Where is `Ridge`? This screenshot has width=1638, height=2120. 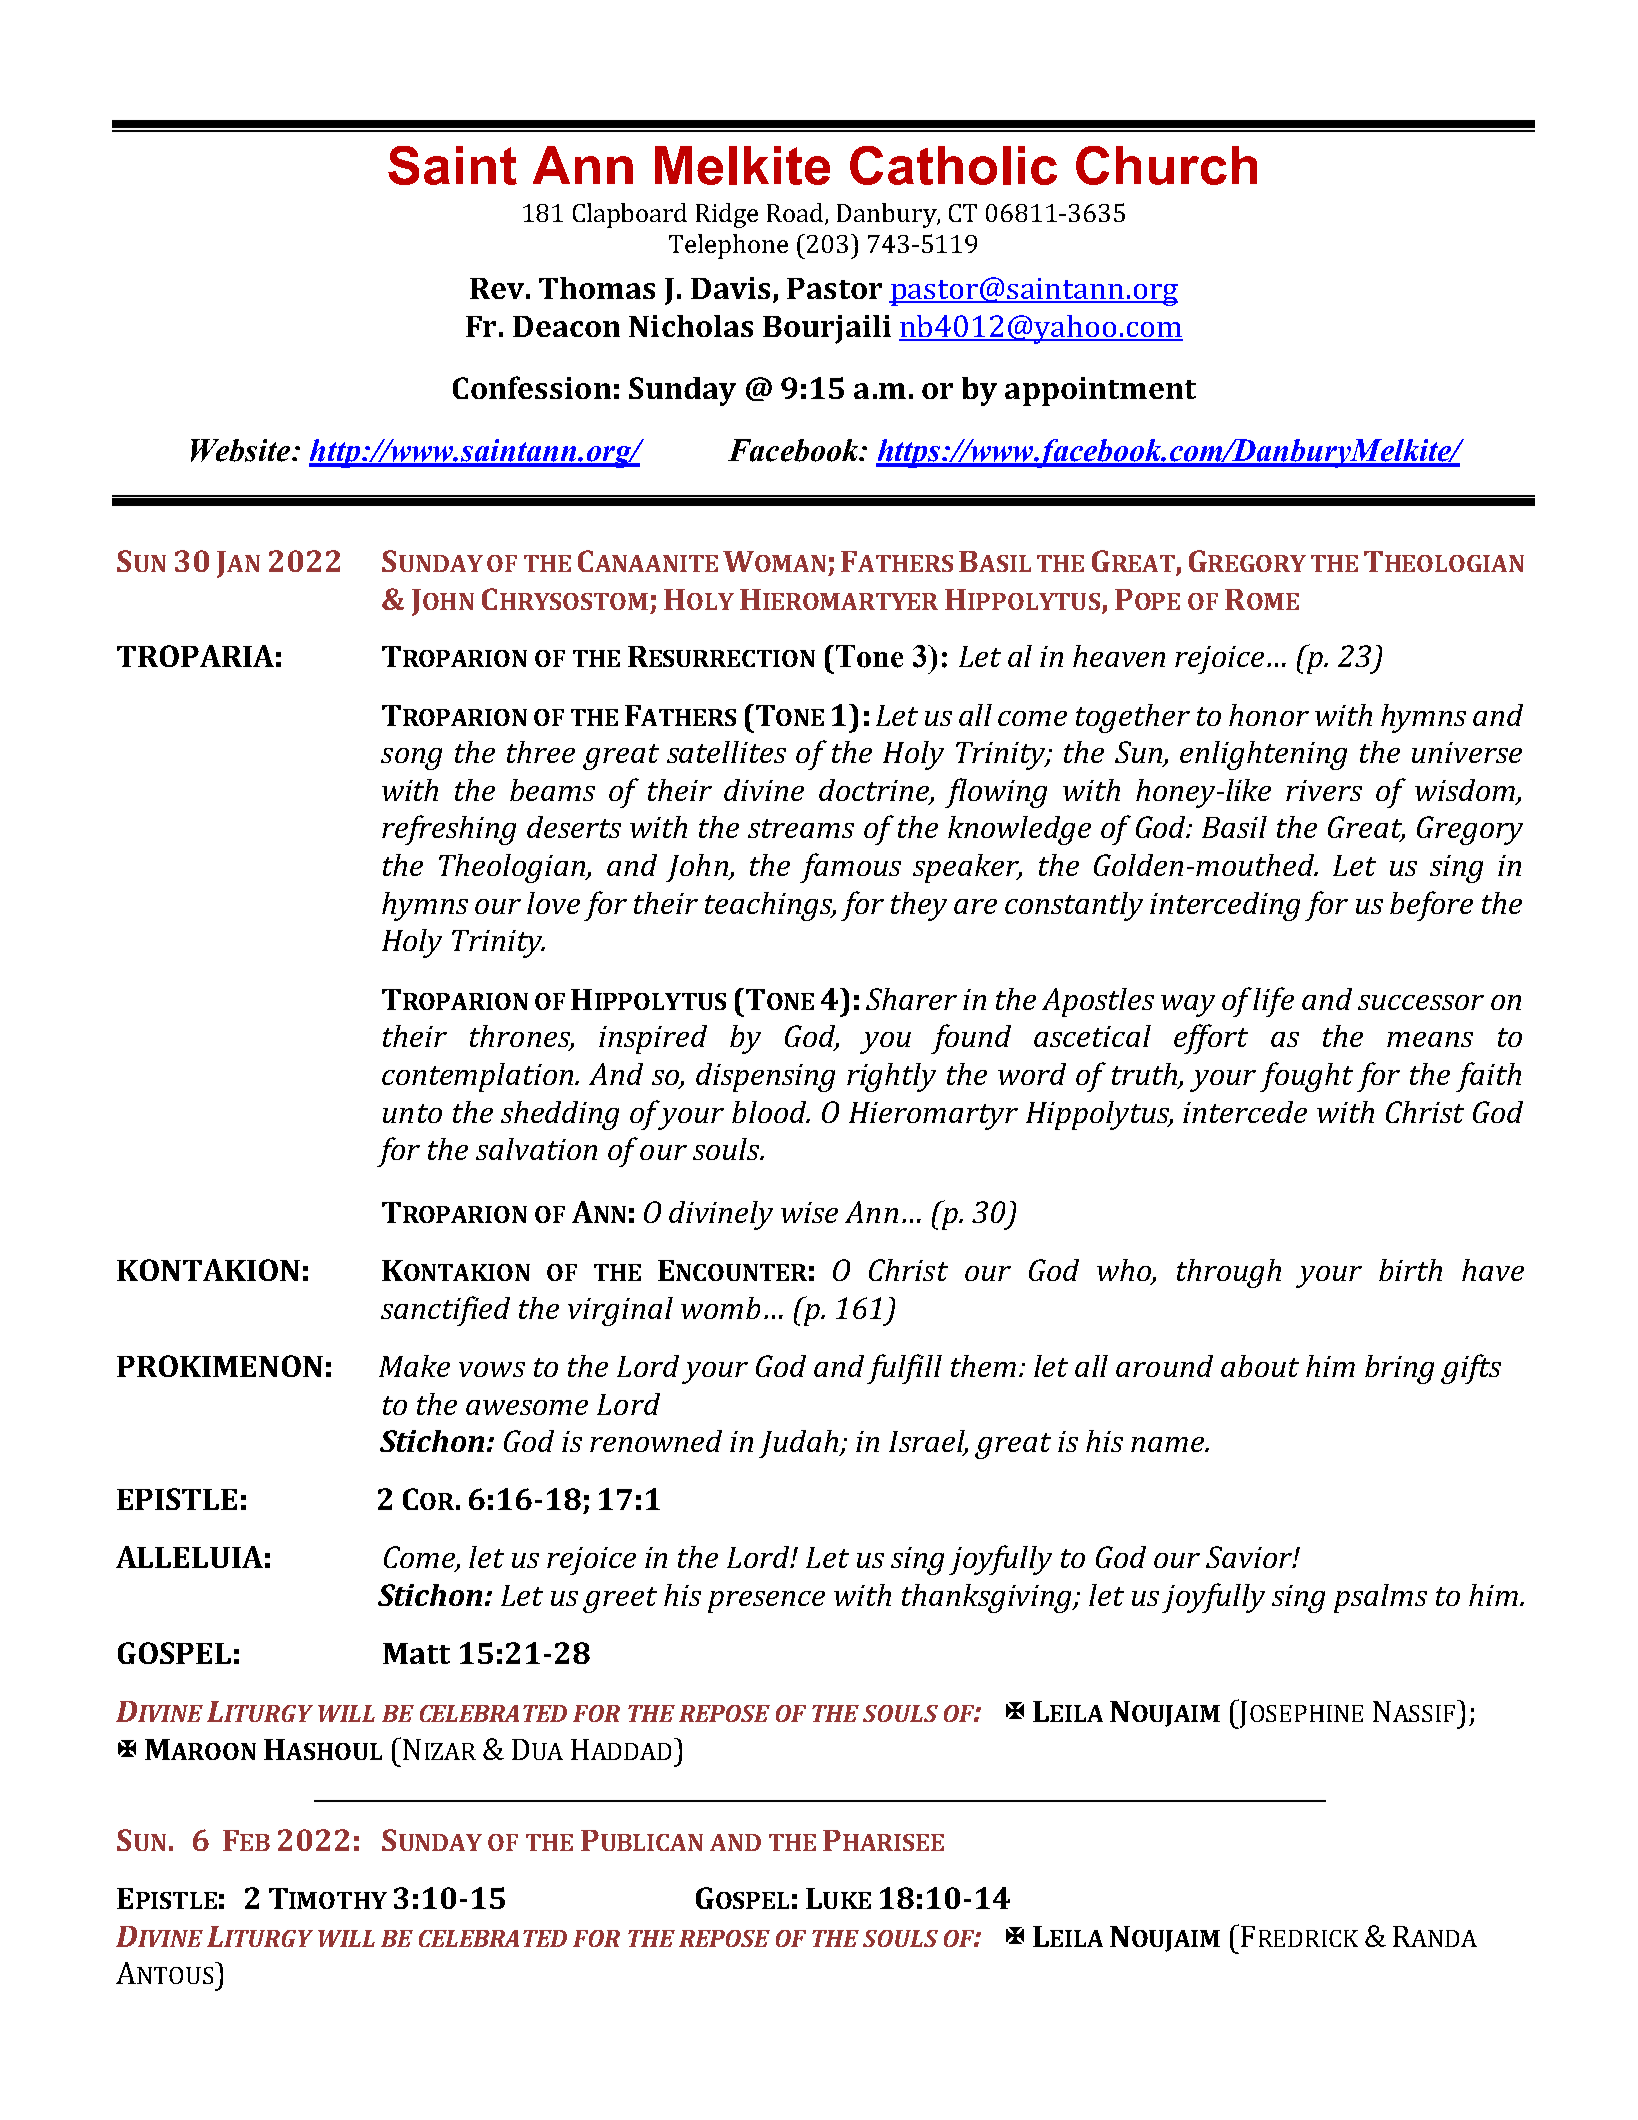
Ridge is located at coordinates (727, 215).
